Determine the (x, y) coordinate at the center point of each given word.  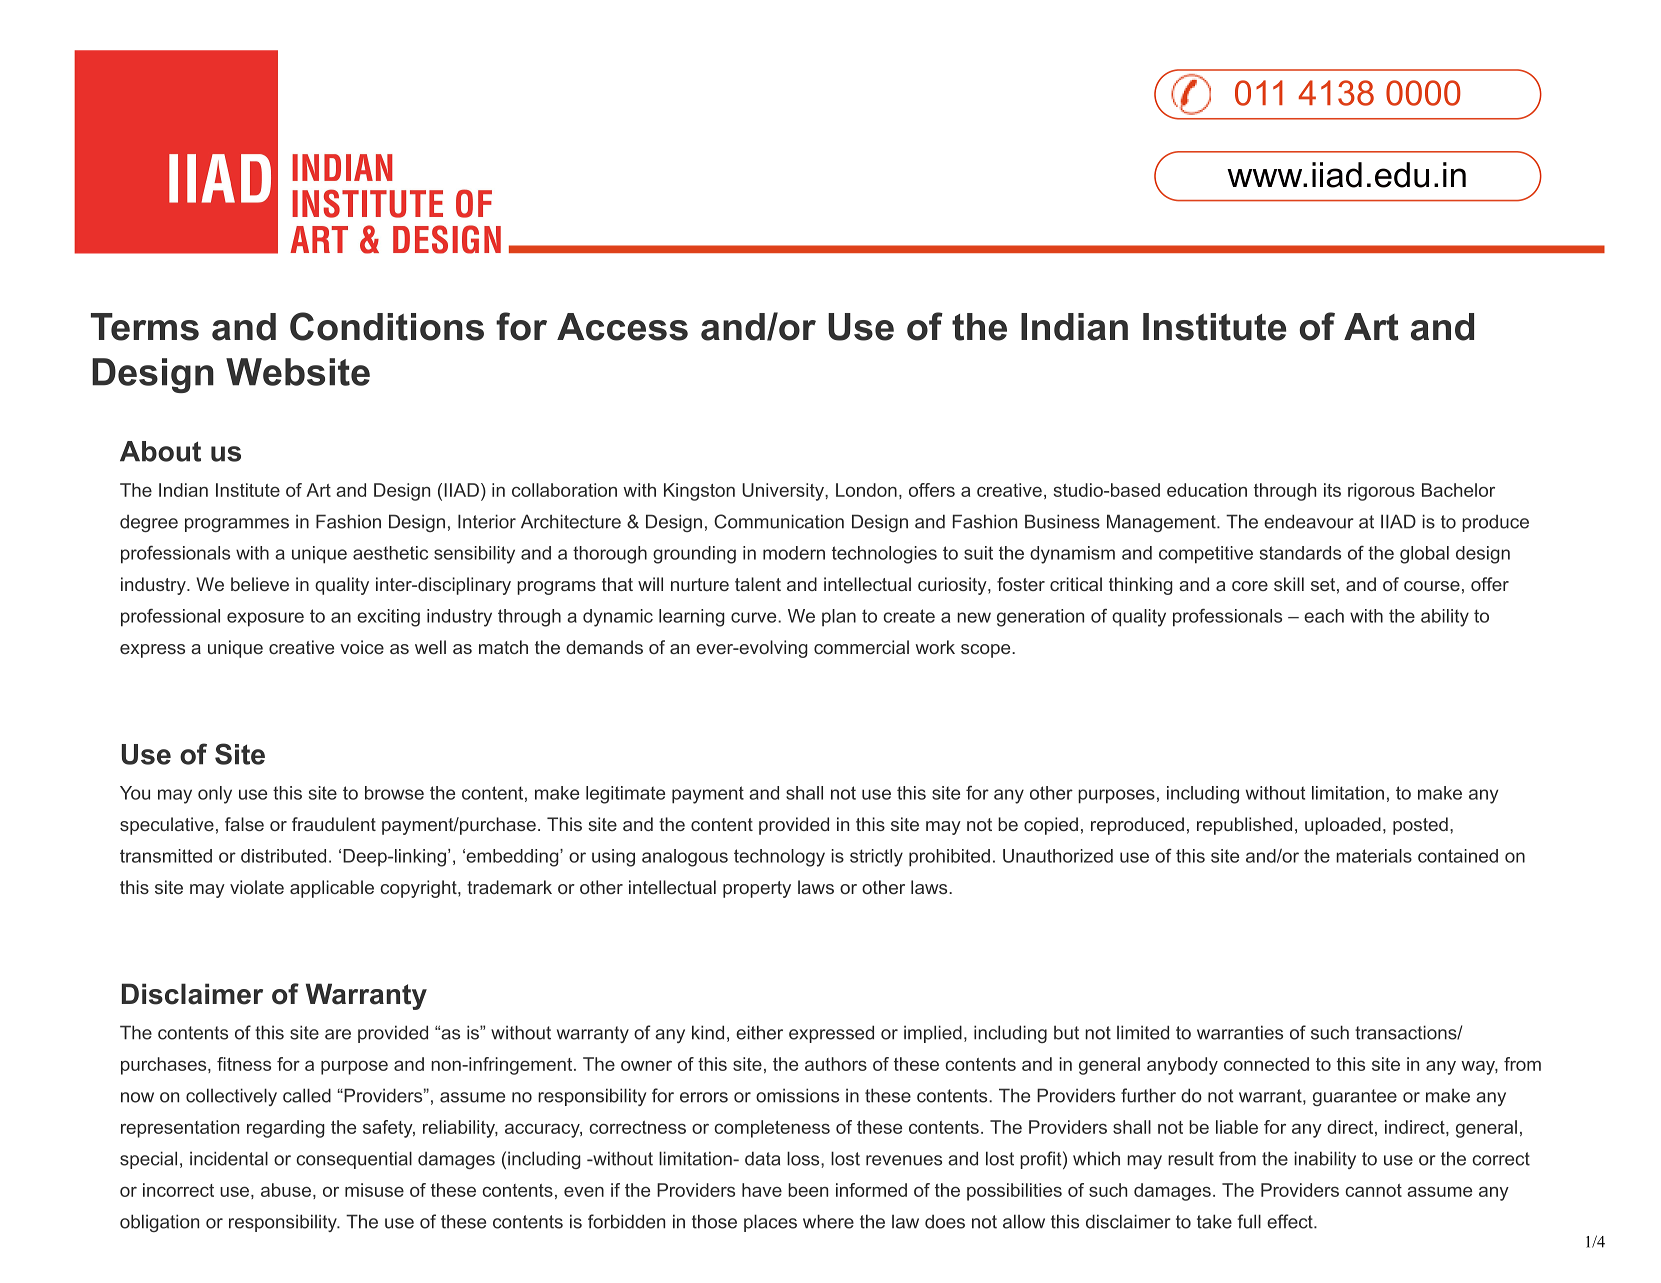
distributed (283, 856)
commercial (861, 647)
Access (622, 327)
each (1324, 616)
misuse (374, 1190)
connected (1266, 1064)
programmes (237, 525)
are (338, 1034)
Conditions (387, 326)
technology (779, 858)
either (759, 1032)
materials (1374, 856)
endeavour (1309, 521)
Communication (779, 521)
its (1332, 490)
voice (362, 647)
